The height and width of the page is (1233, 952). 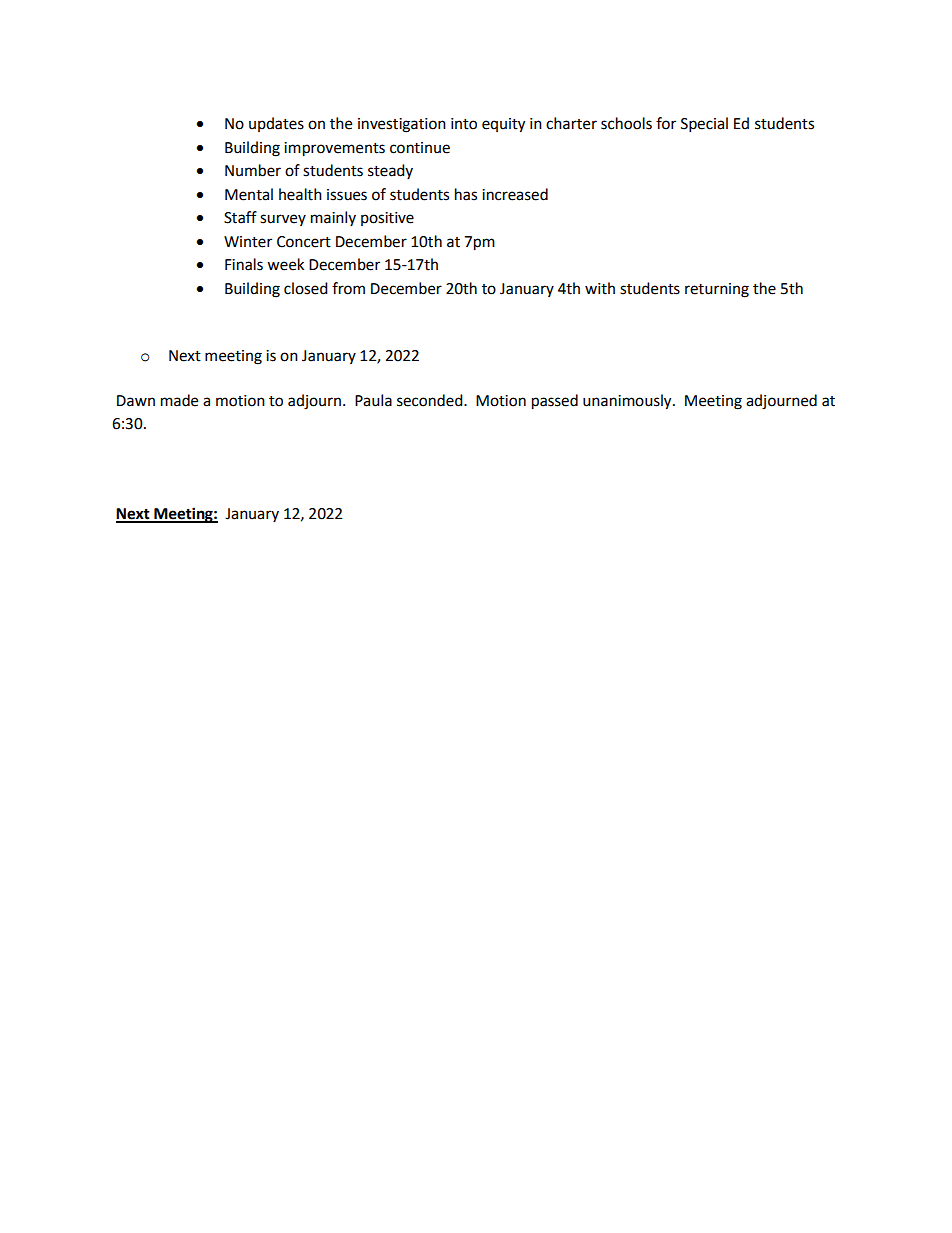 What do you see at coordinates (179, 400) in the page?
I see `made` at bounding box center [179, 400].
